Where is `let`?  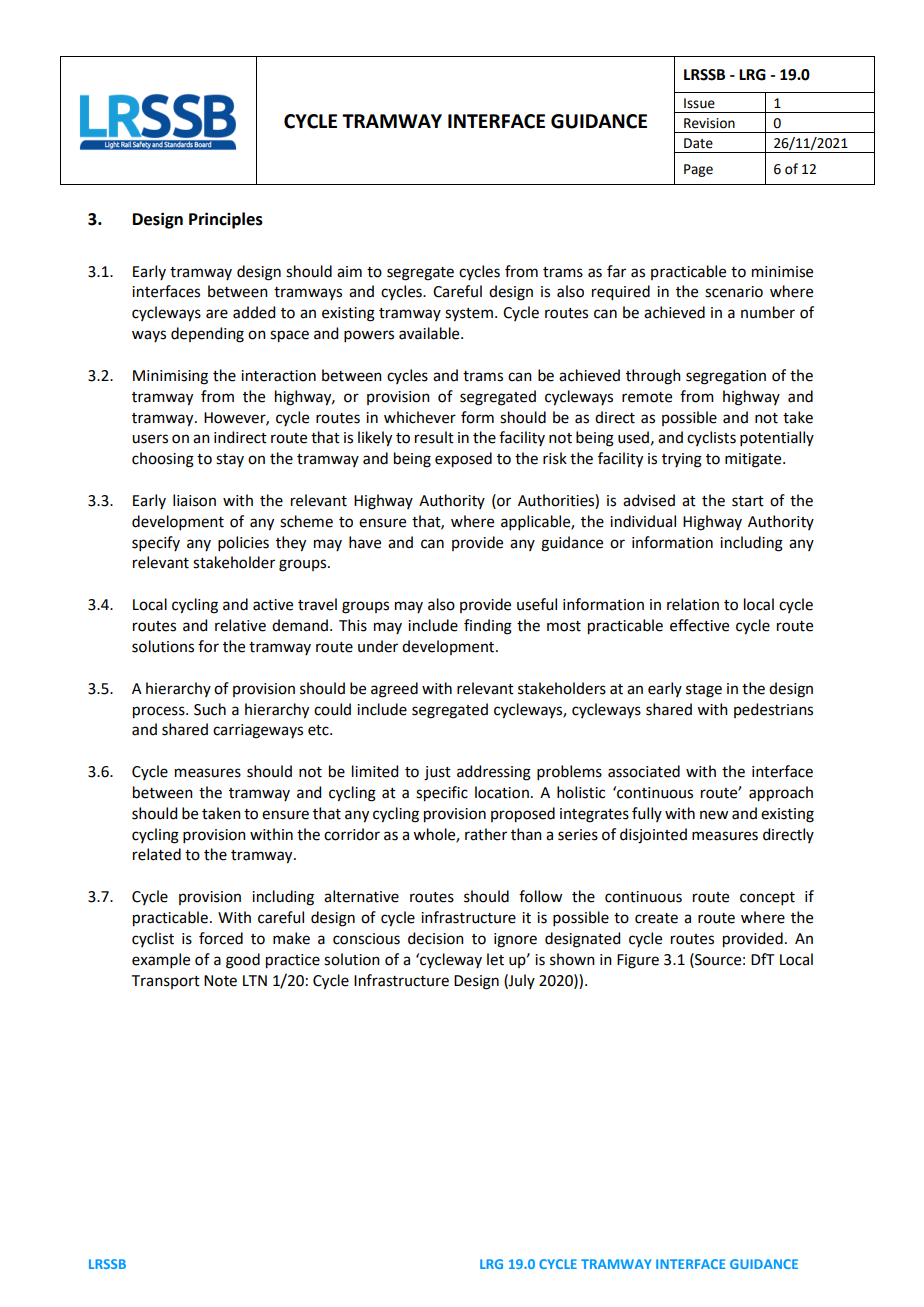 let is located at coordinates (495, 959).
